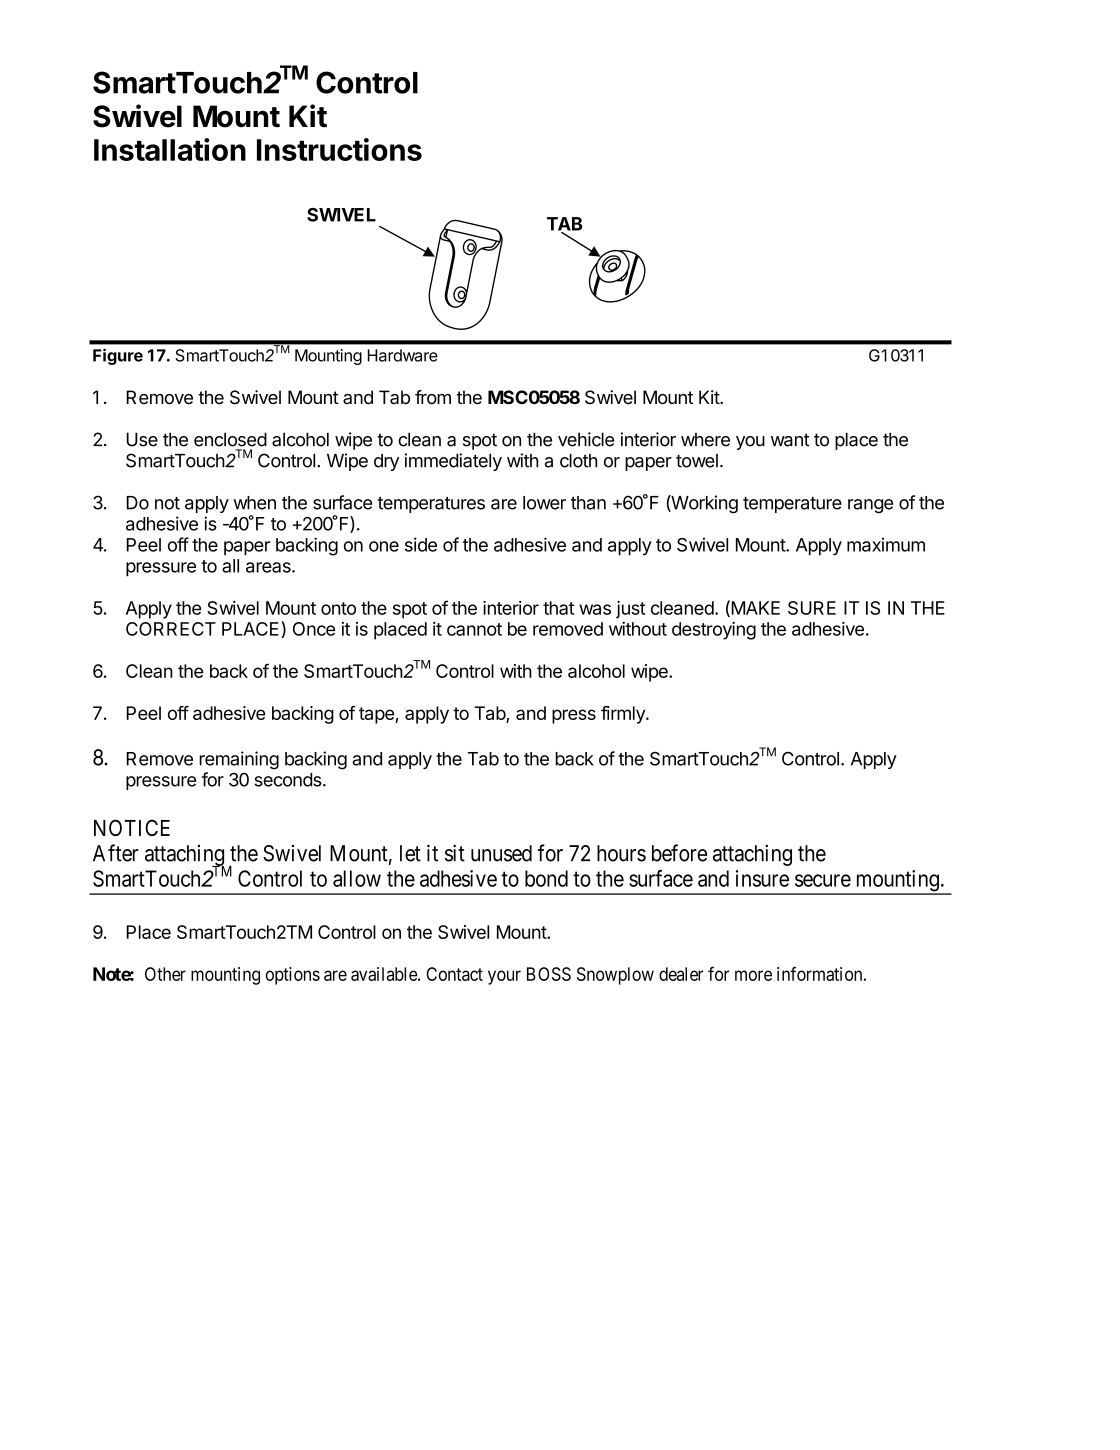  I want to click on Installation, so click(170, 149).
